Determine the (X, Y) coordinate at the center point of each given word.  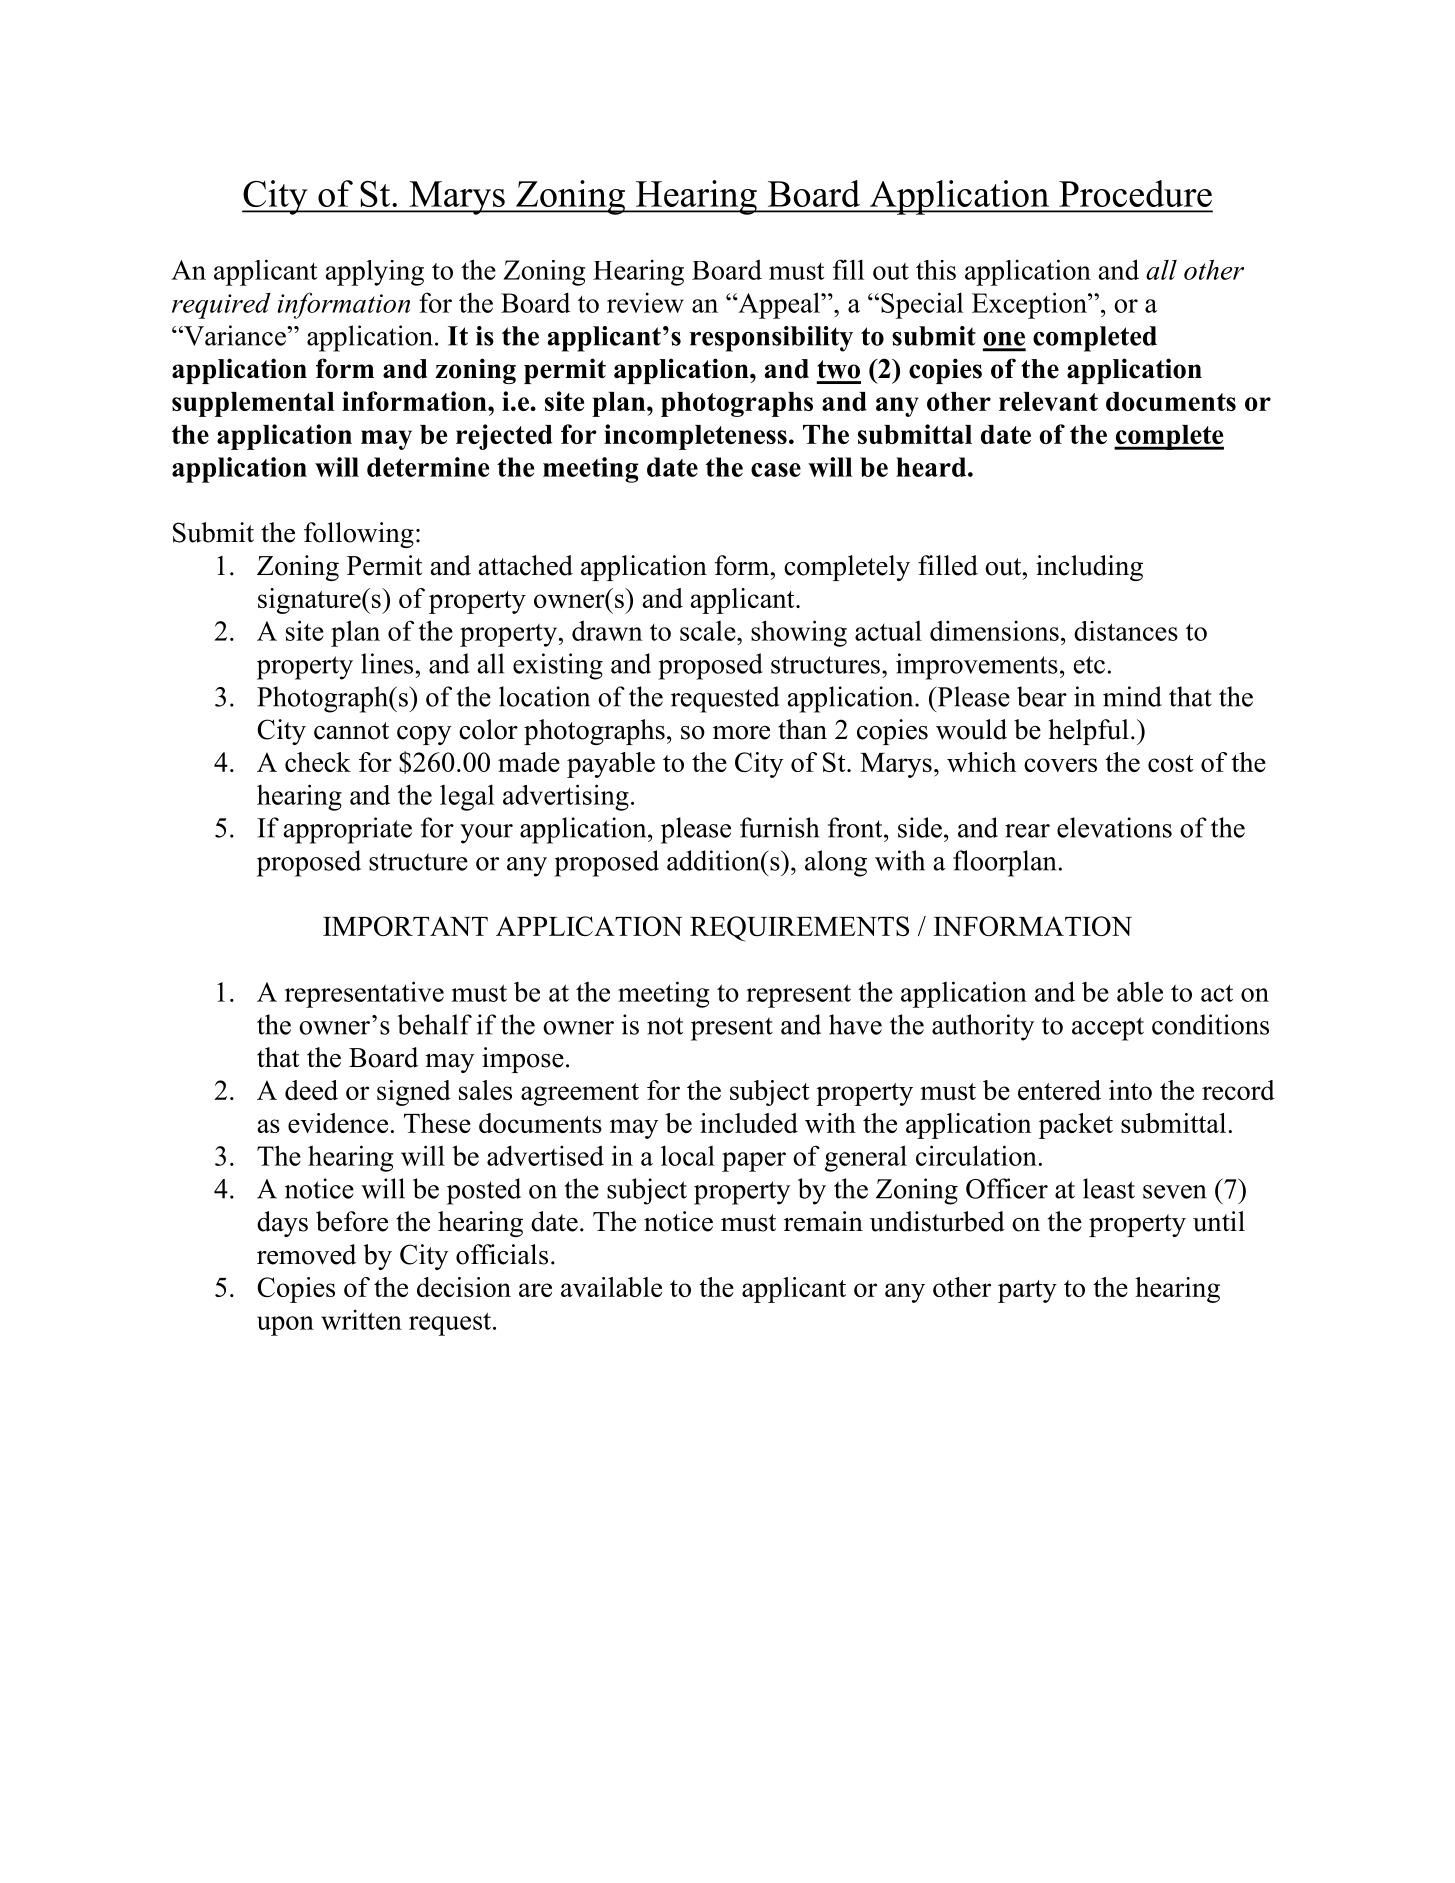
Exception (1030, 305)
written (361, 1319)
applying (374, 273)
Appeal (779, 305)
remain (823, 1221)
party (1027, 1291)
